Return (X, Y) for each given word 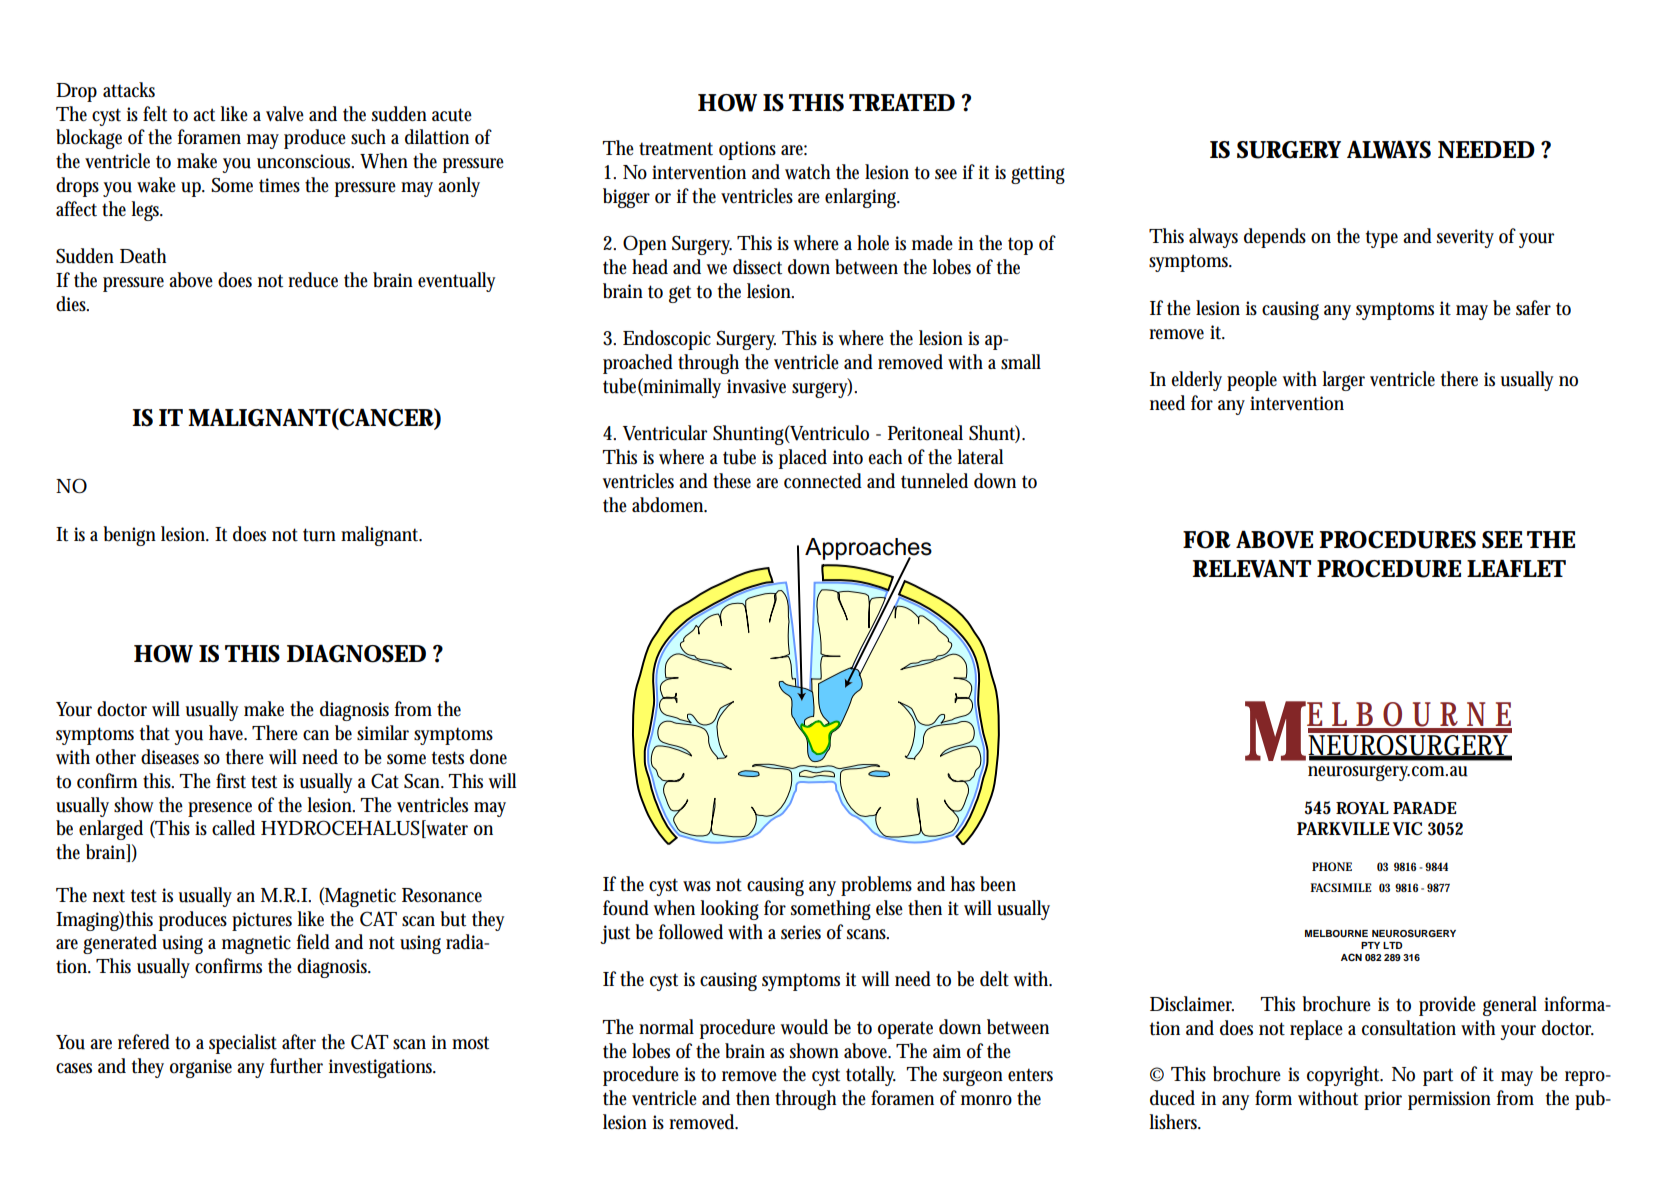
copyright (1345, 1076)
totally (871, 1076)
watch (807, 172)
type (1382, 239)
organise (201, 1068)
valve (285, 114)
